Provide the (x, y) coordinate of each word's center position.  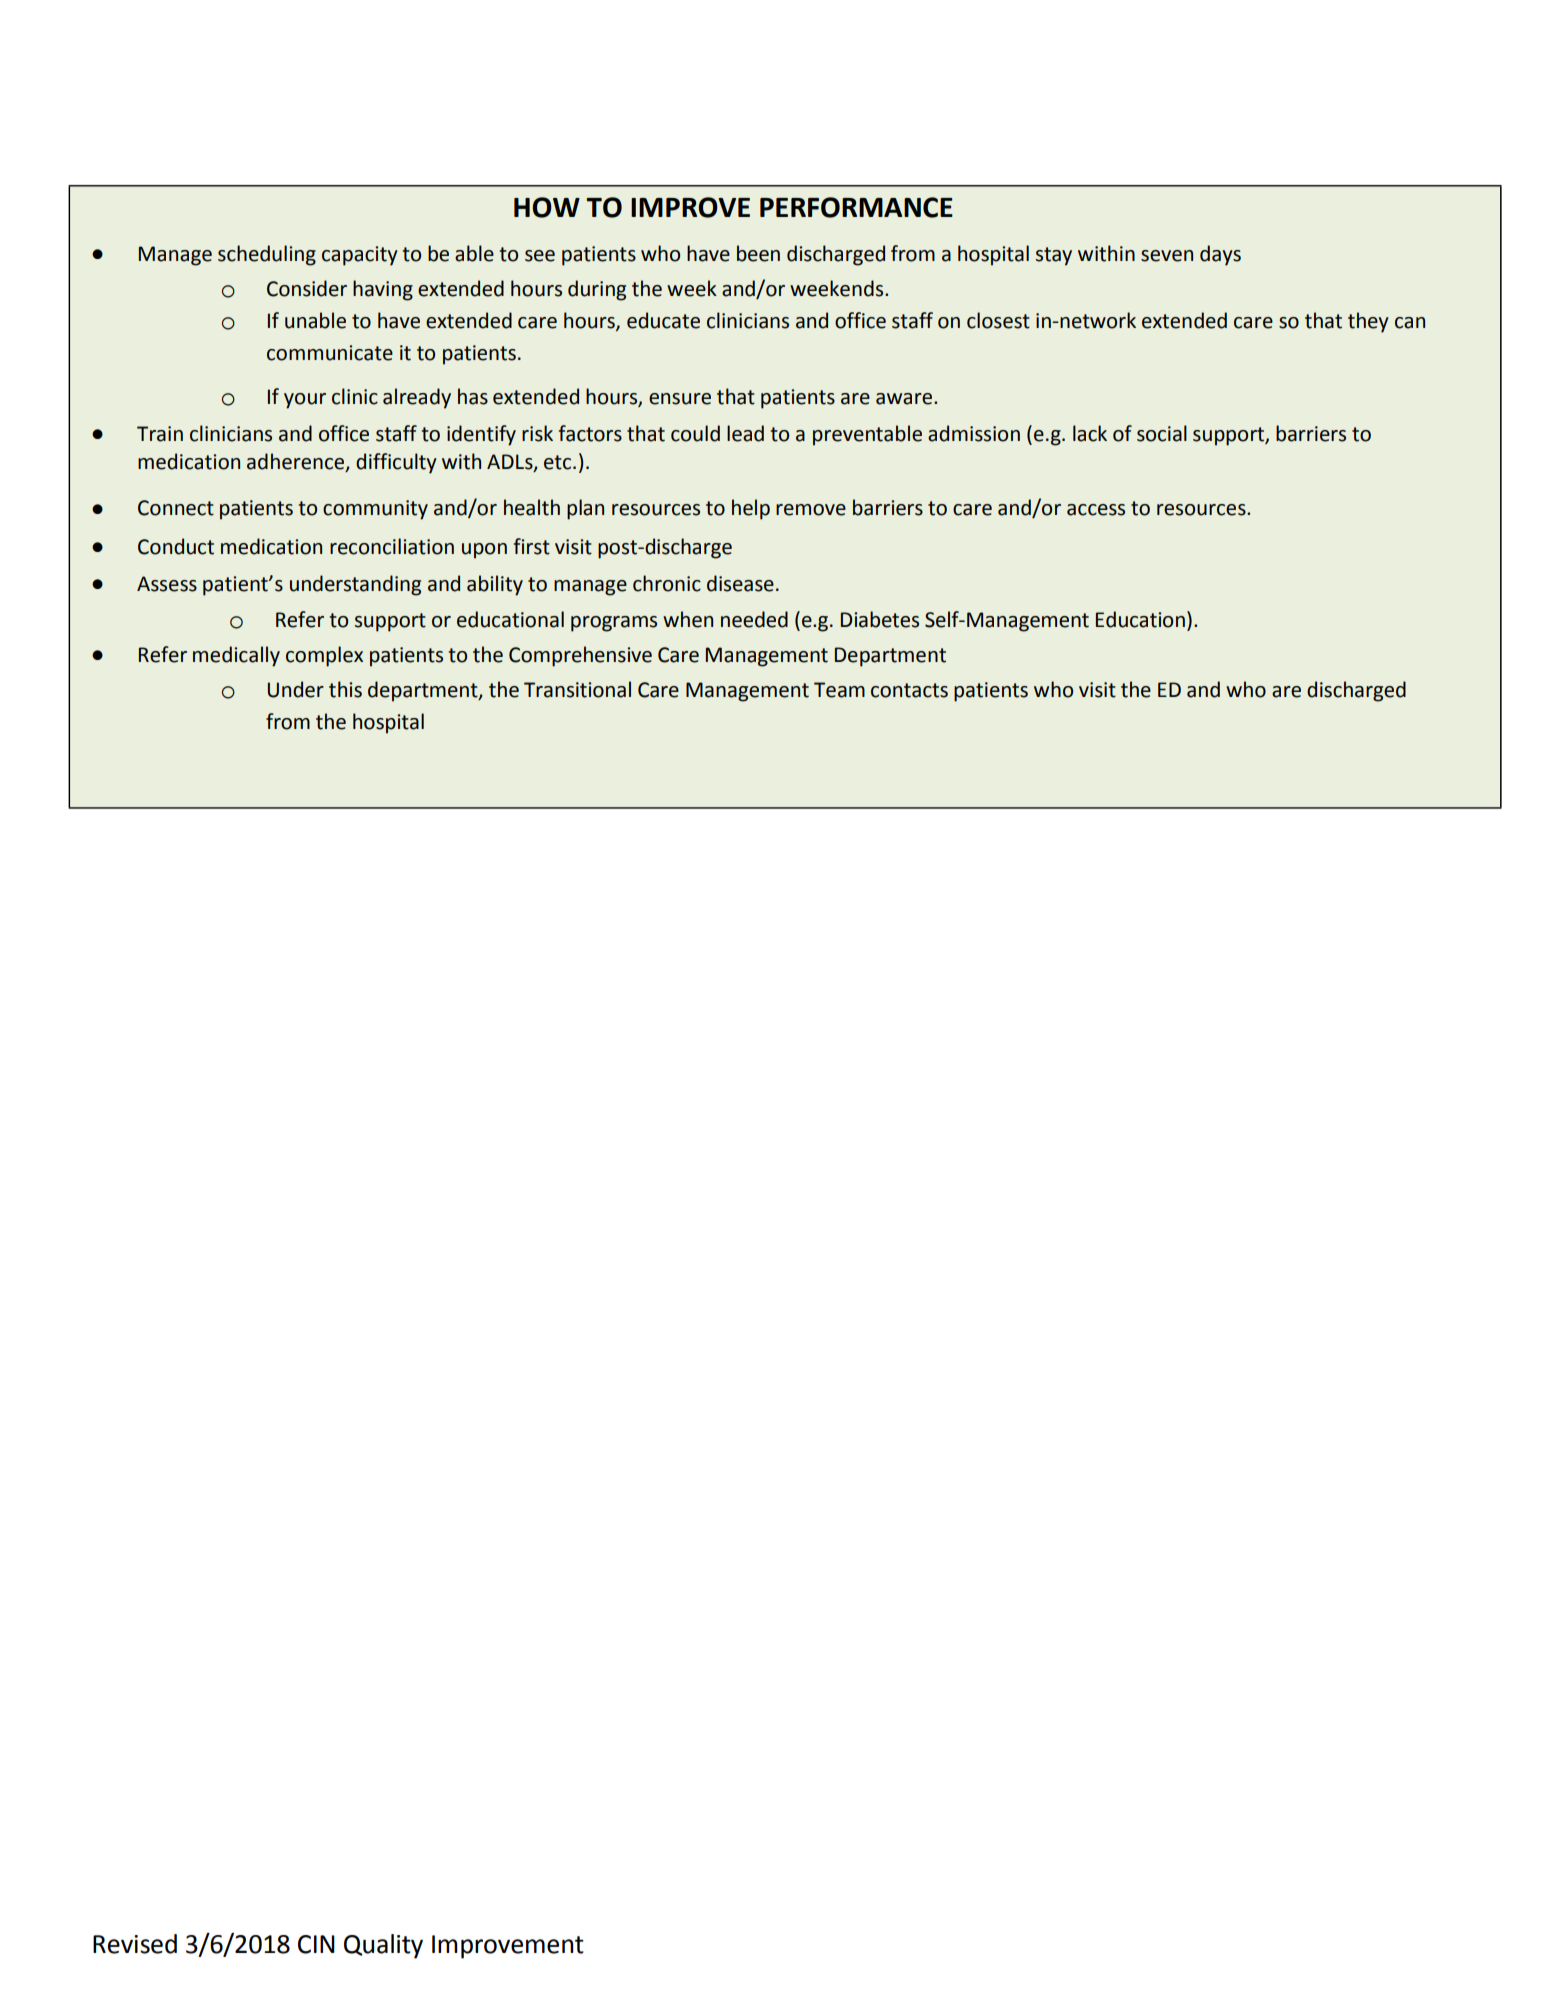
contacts (909, 690)
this (345, 689)
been (758, 253)
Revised (135, 1944)
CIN (316, 1944)
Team (839, 690)
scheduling (267, 255)
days (1220, 255)
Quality (383, 1946)
